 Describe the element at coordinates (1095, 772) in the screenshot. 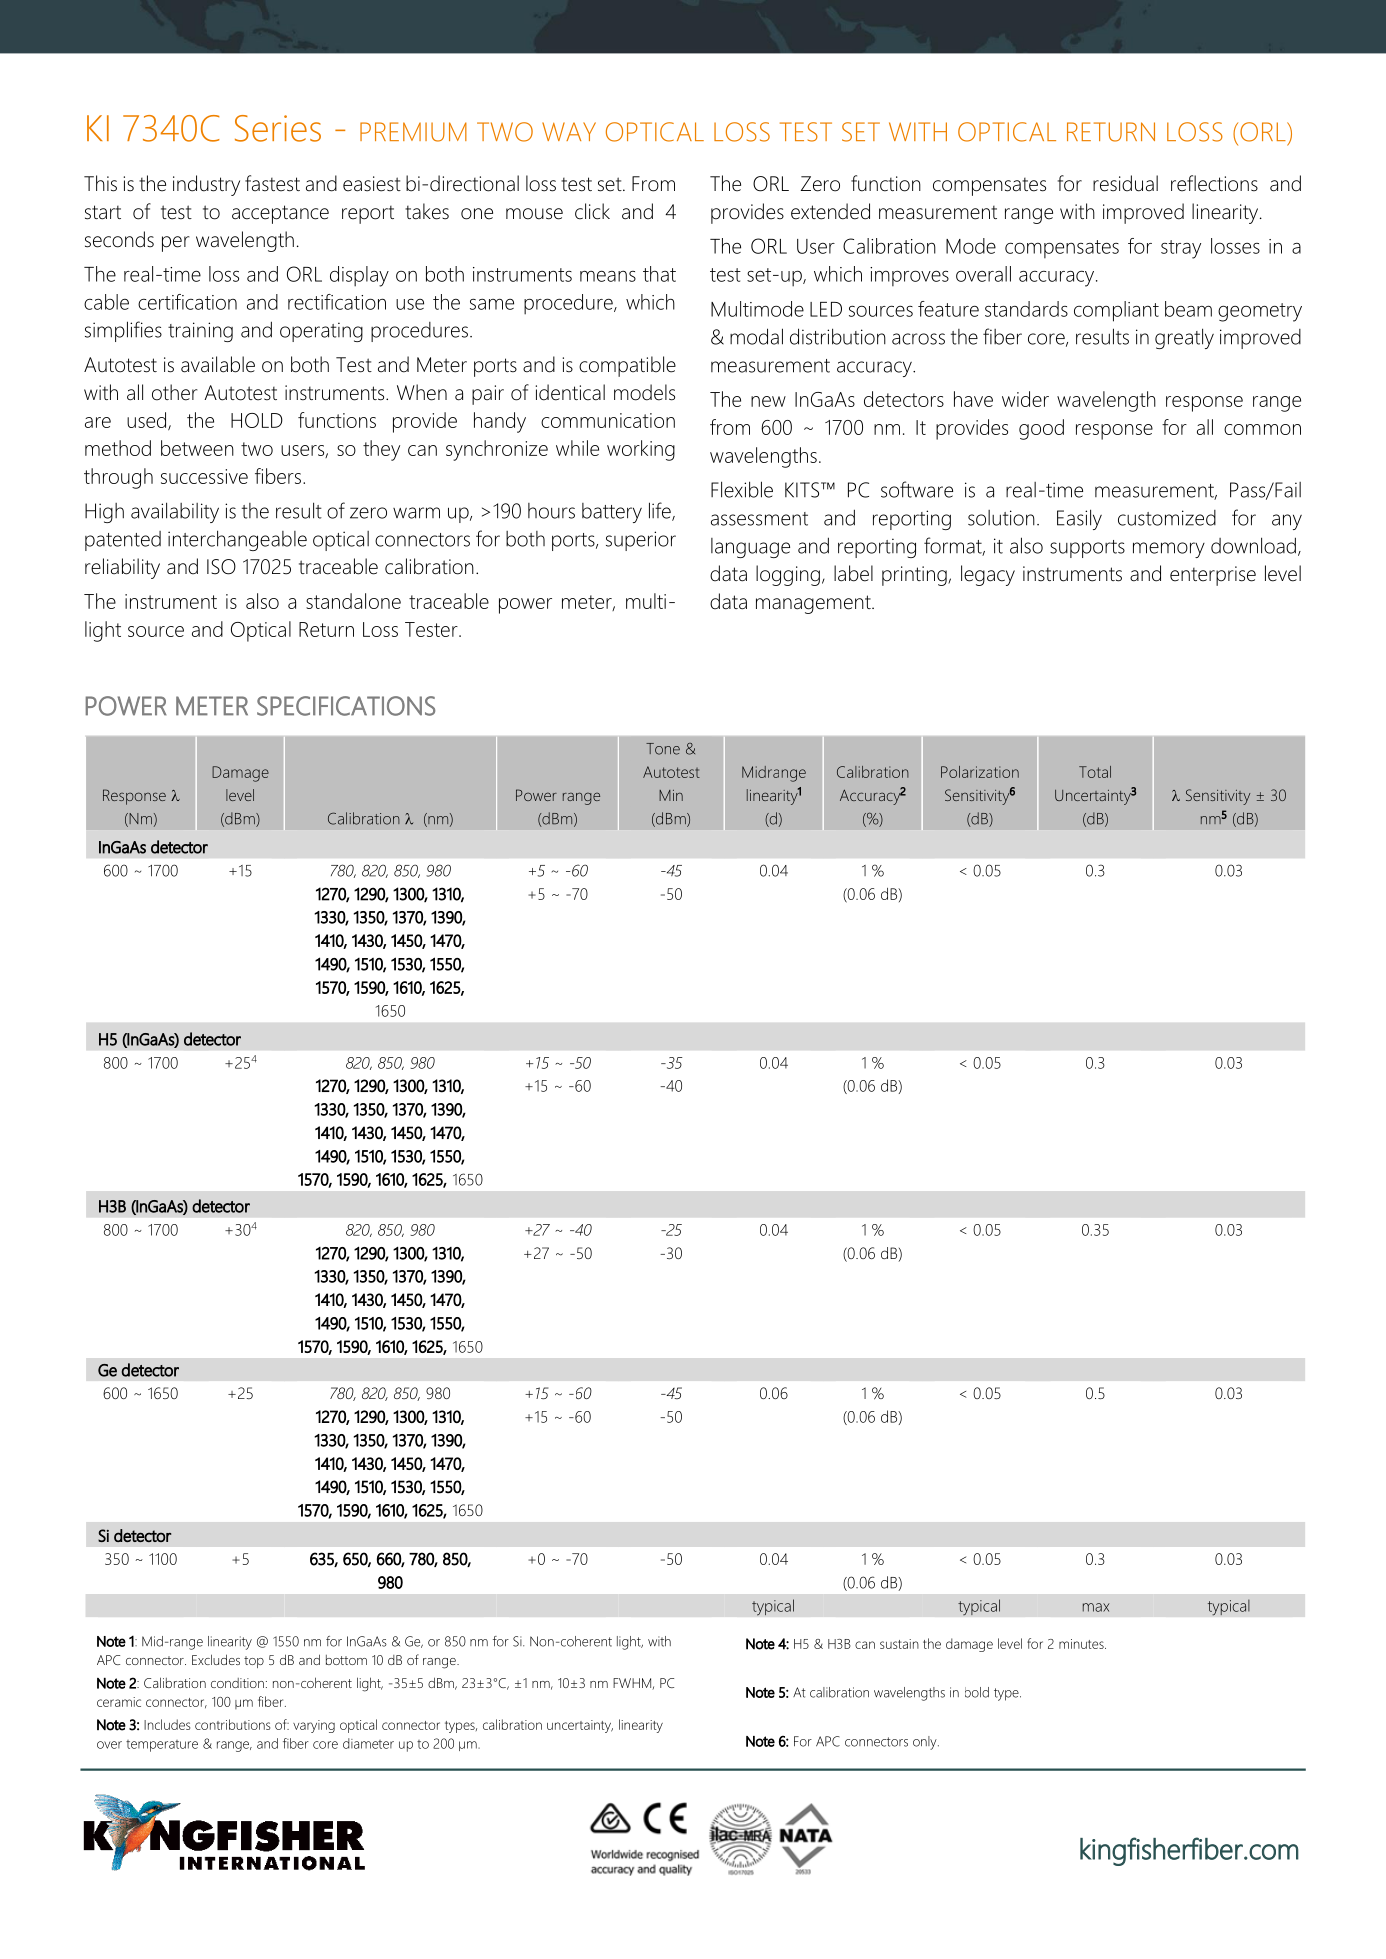

I see `Total` at that location.
